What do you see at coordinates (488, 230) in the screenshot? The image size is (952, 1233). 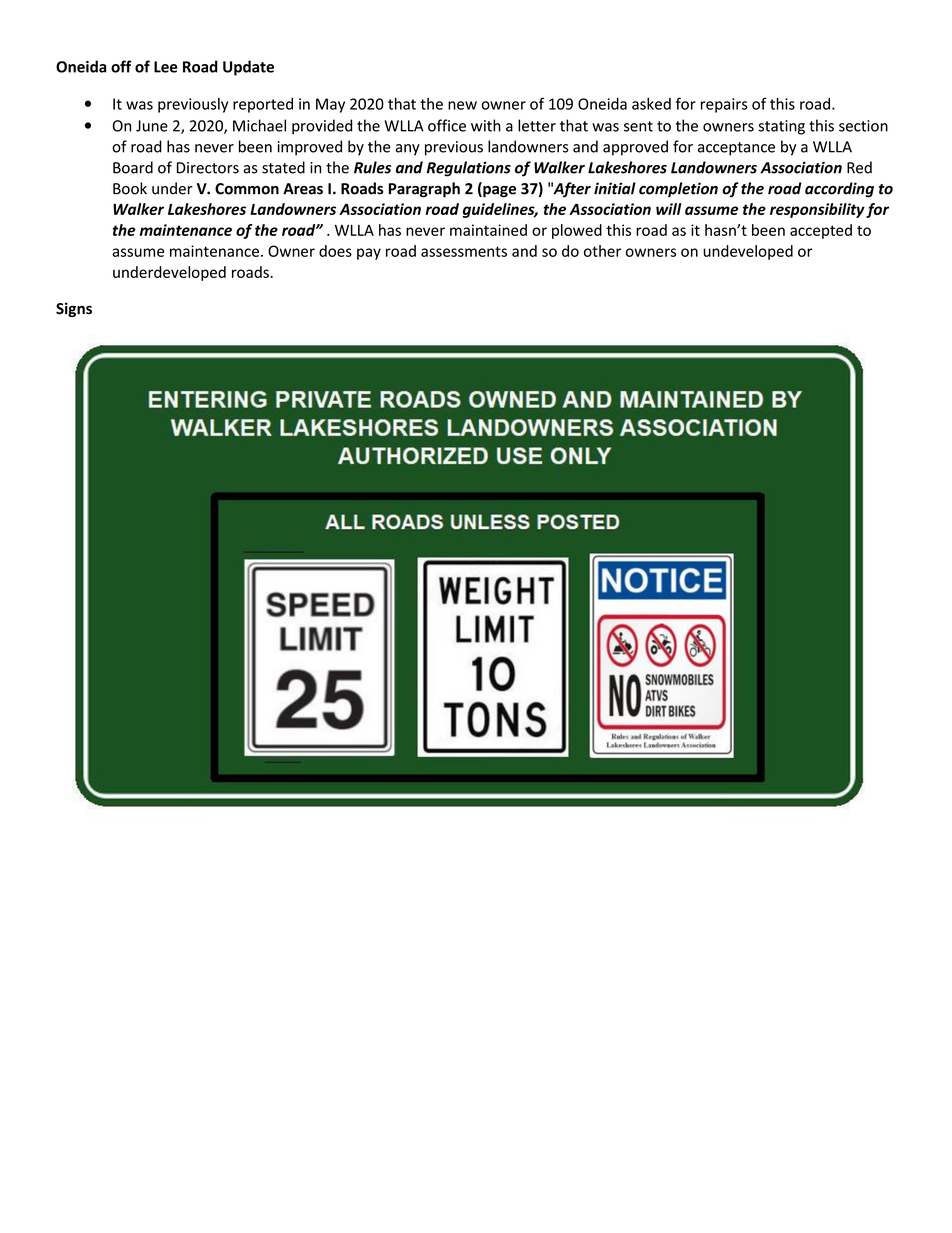 I see `maintained` at bounding box center [488, 230].
